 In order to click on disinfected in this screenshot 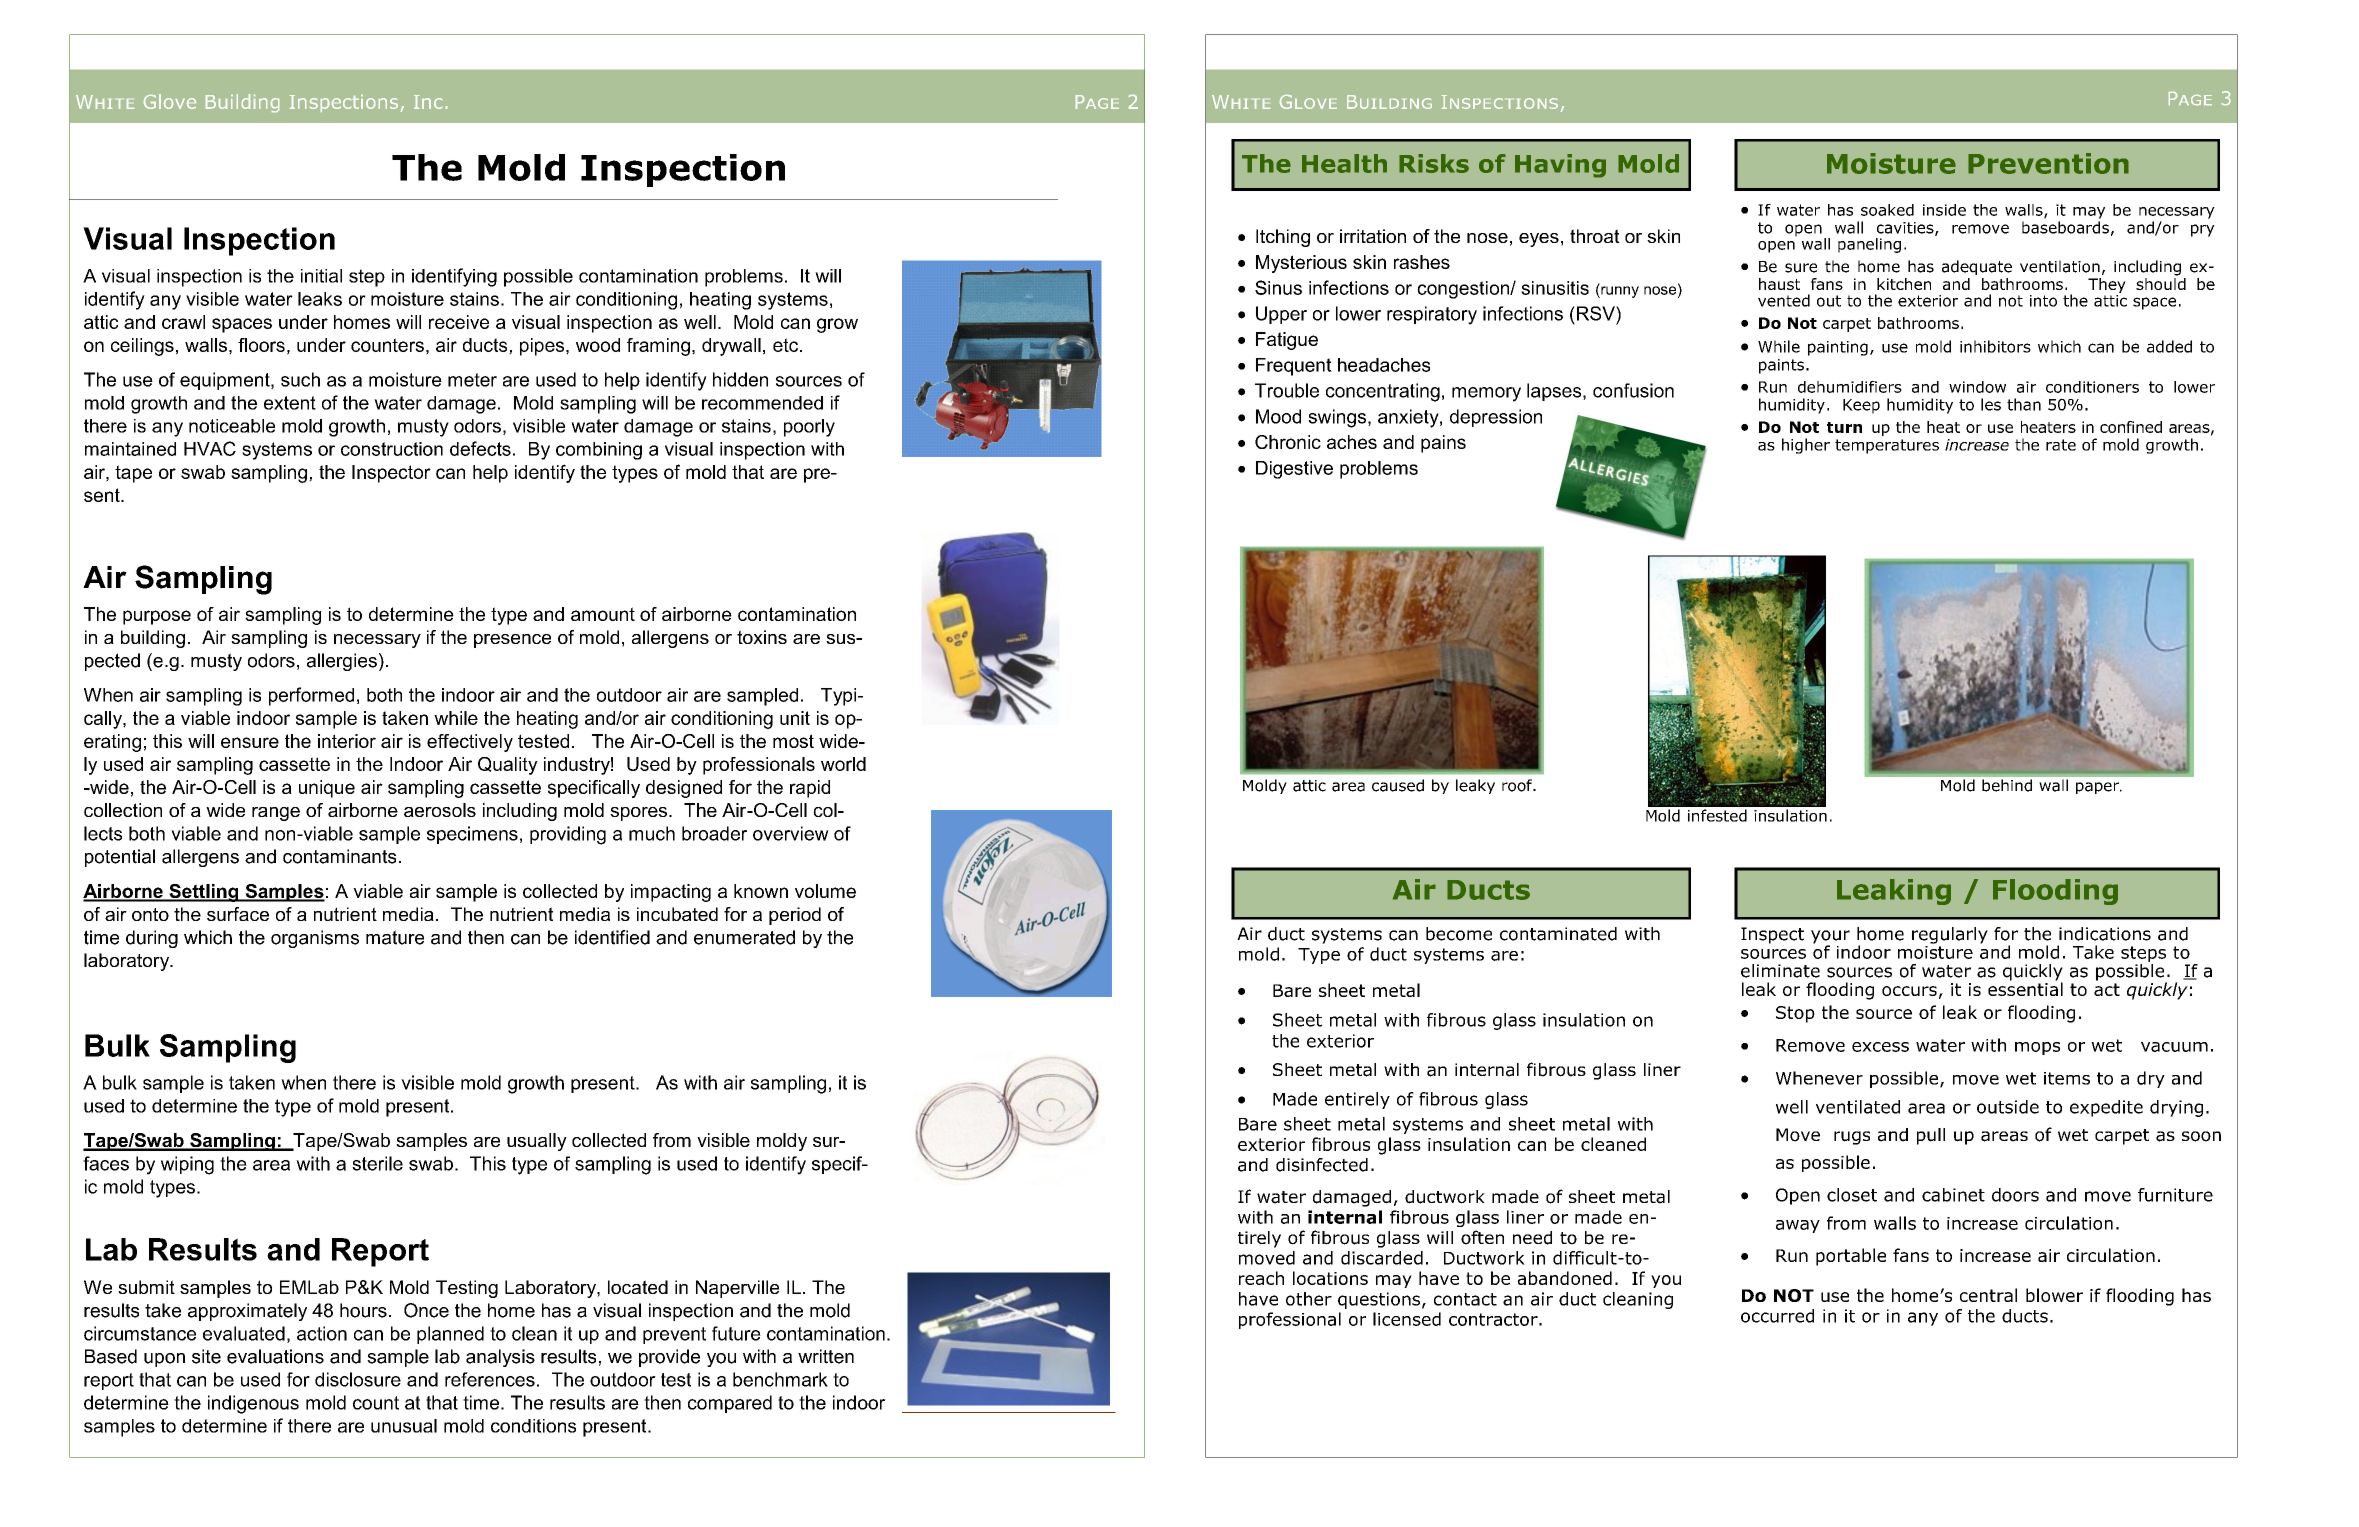, I will do `click(1322, 1165)`.
